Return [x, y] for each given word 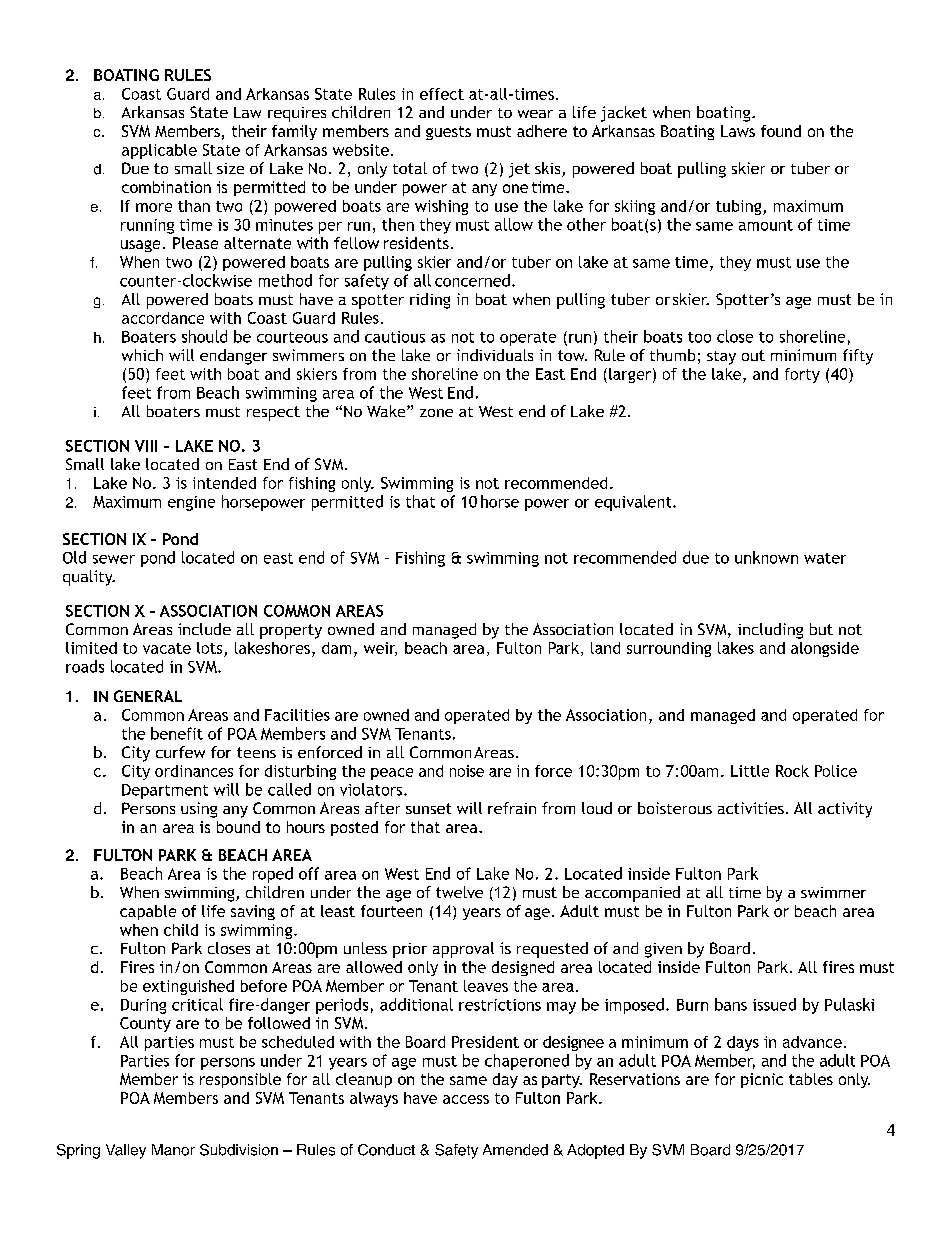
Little [750, 771]
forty [802, 375]
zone [436, 413]
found [781, 131]
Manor [173, 1150]
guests [448, 133]
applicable [159, 151]
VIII [146, 446]
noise [467, 771]
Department [165, 791]
